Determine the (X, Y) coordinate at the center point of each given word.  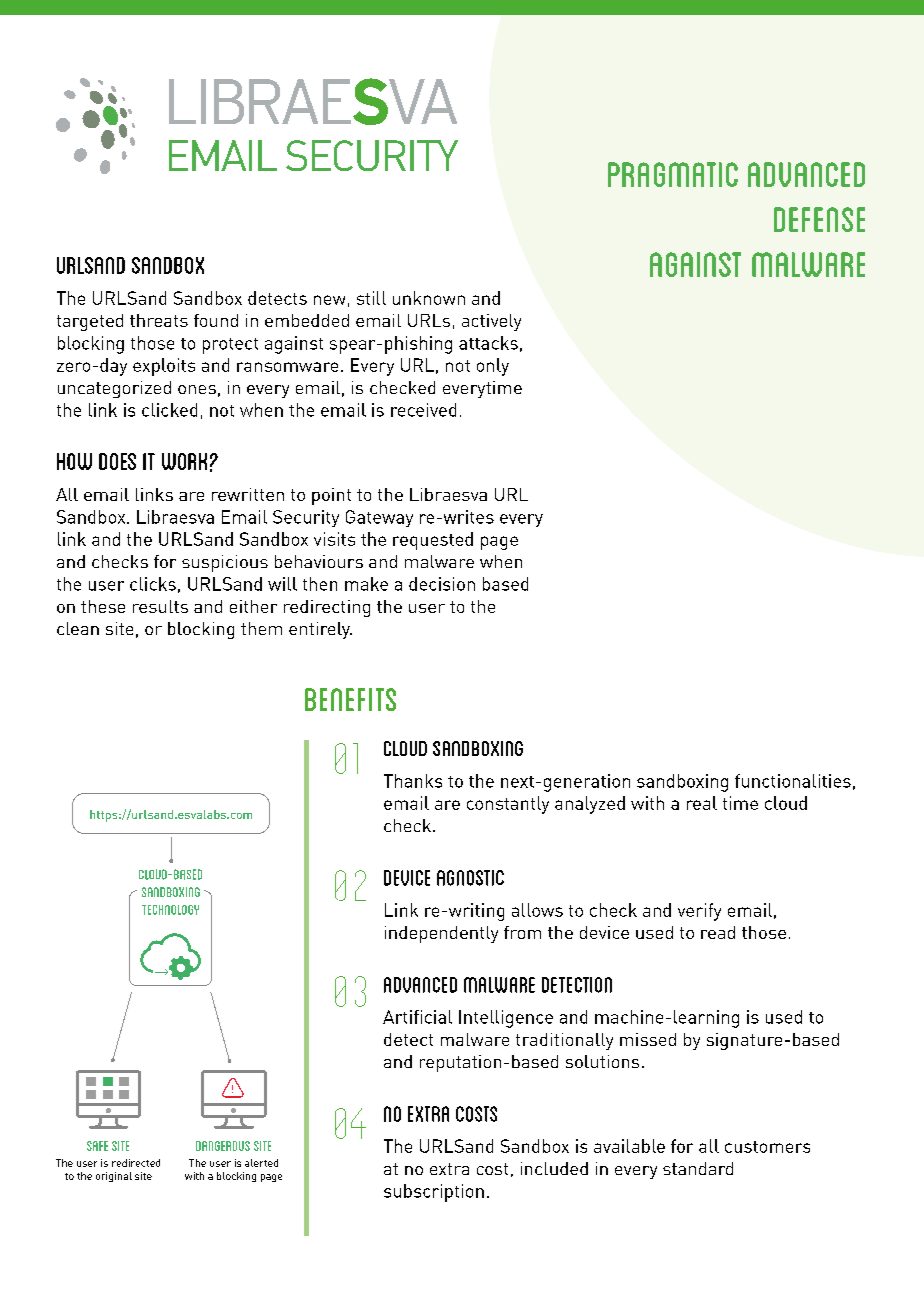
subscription (434, 1193)
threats (159, 320)
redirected (136, 1163)
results (160, 606)
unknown (429, 298)
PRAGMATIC (673, 174)
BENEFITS (350, 699)
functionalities (793, 781)
